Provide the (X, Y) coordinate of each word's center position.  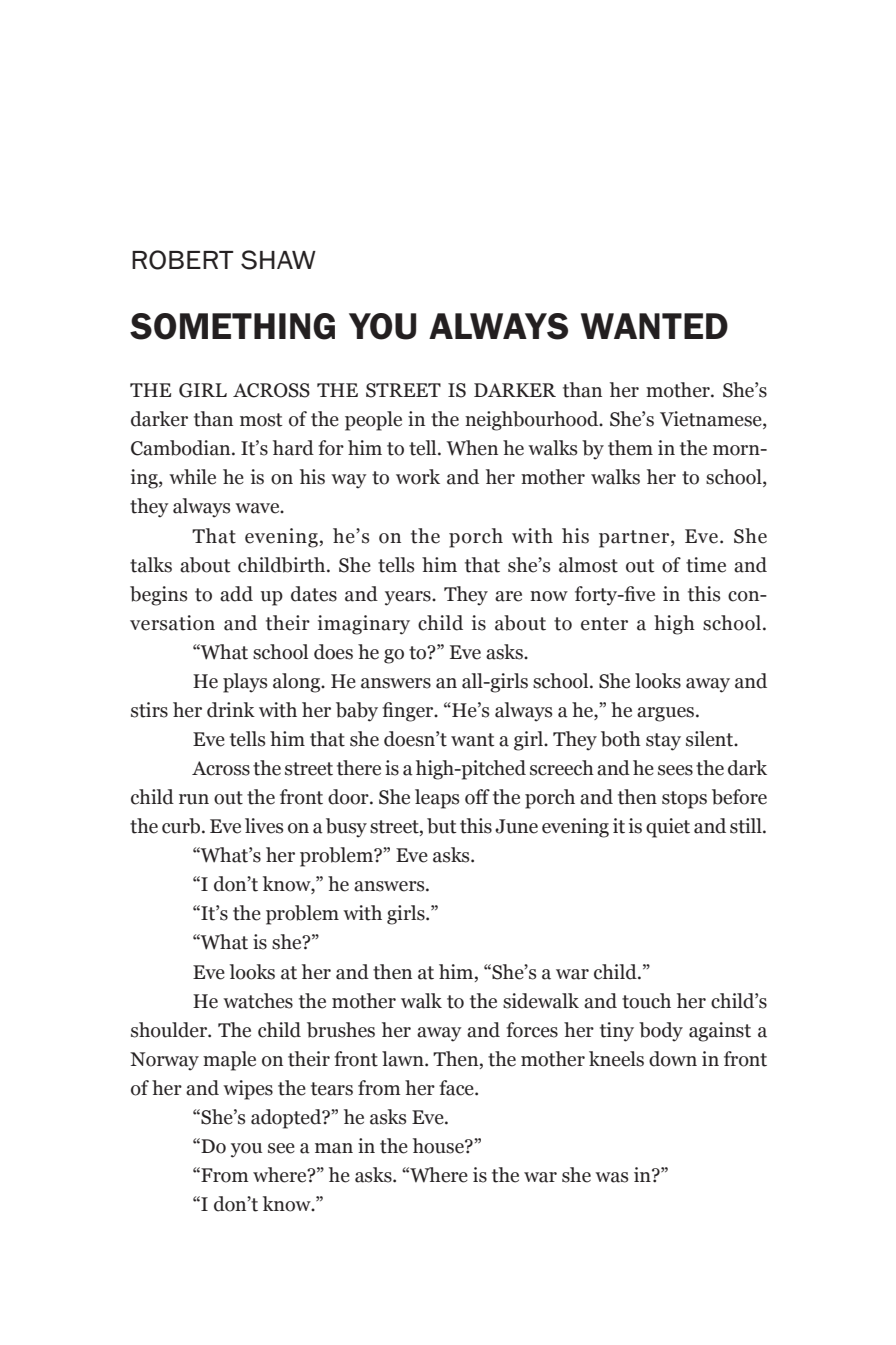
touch (646, 1001)
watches (258, 1001)
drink (231, 710)
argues (665, 714)
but (442, 826)
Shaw (278, 260)
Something (232, 326)
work (418, 477)
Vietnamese (712, 420)
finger (409, 712)
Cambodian (182, 448)
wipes (248, 1090)
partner (635, 539)
